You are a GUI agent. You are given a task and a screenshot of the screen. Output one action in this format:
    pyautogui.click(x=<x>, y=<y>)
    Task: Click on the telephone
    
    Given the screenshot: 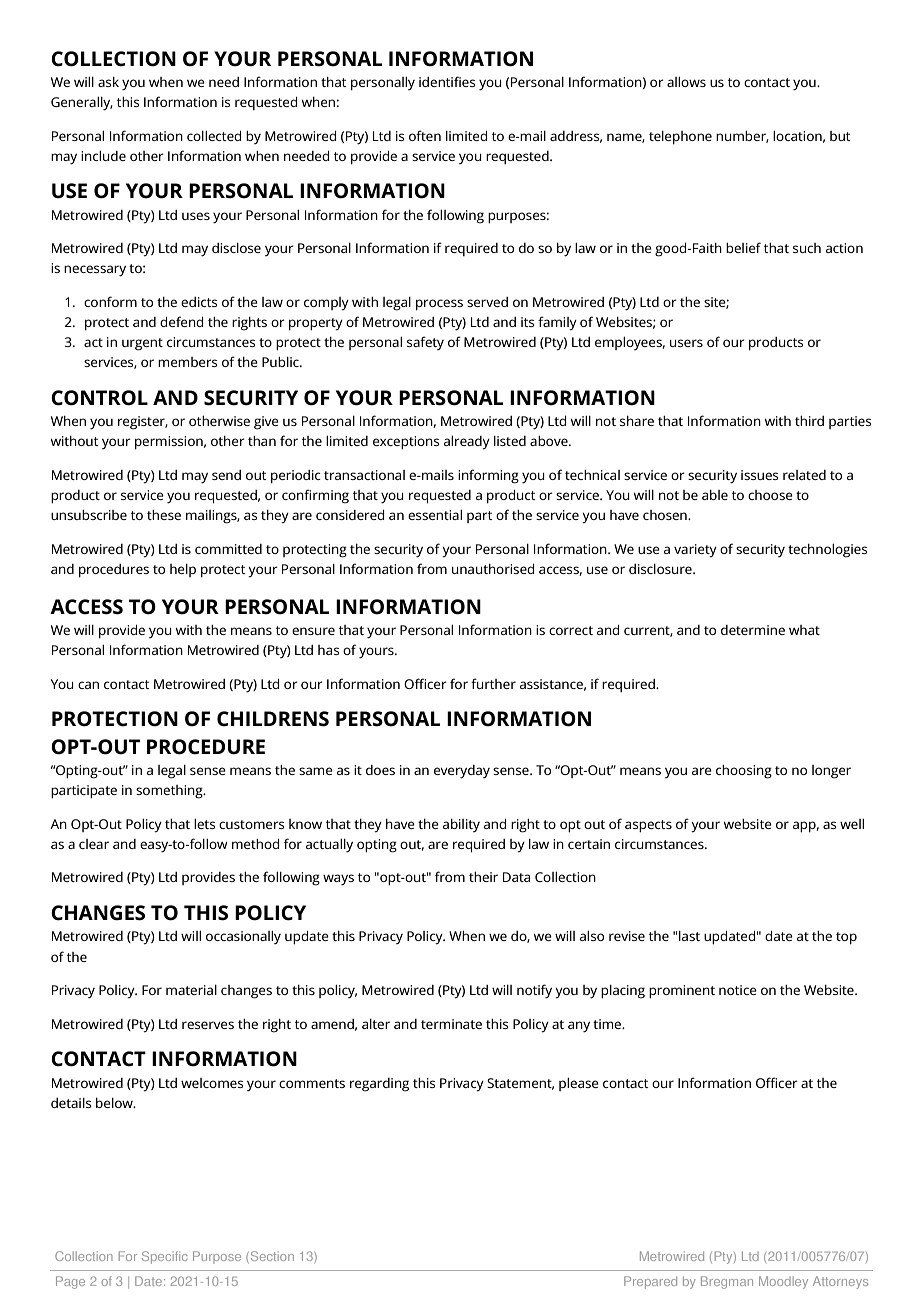 What is the action you would take?
    pyautogui.click(x=680, y=137)
